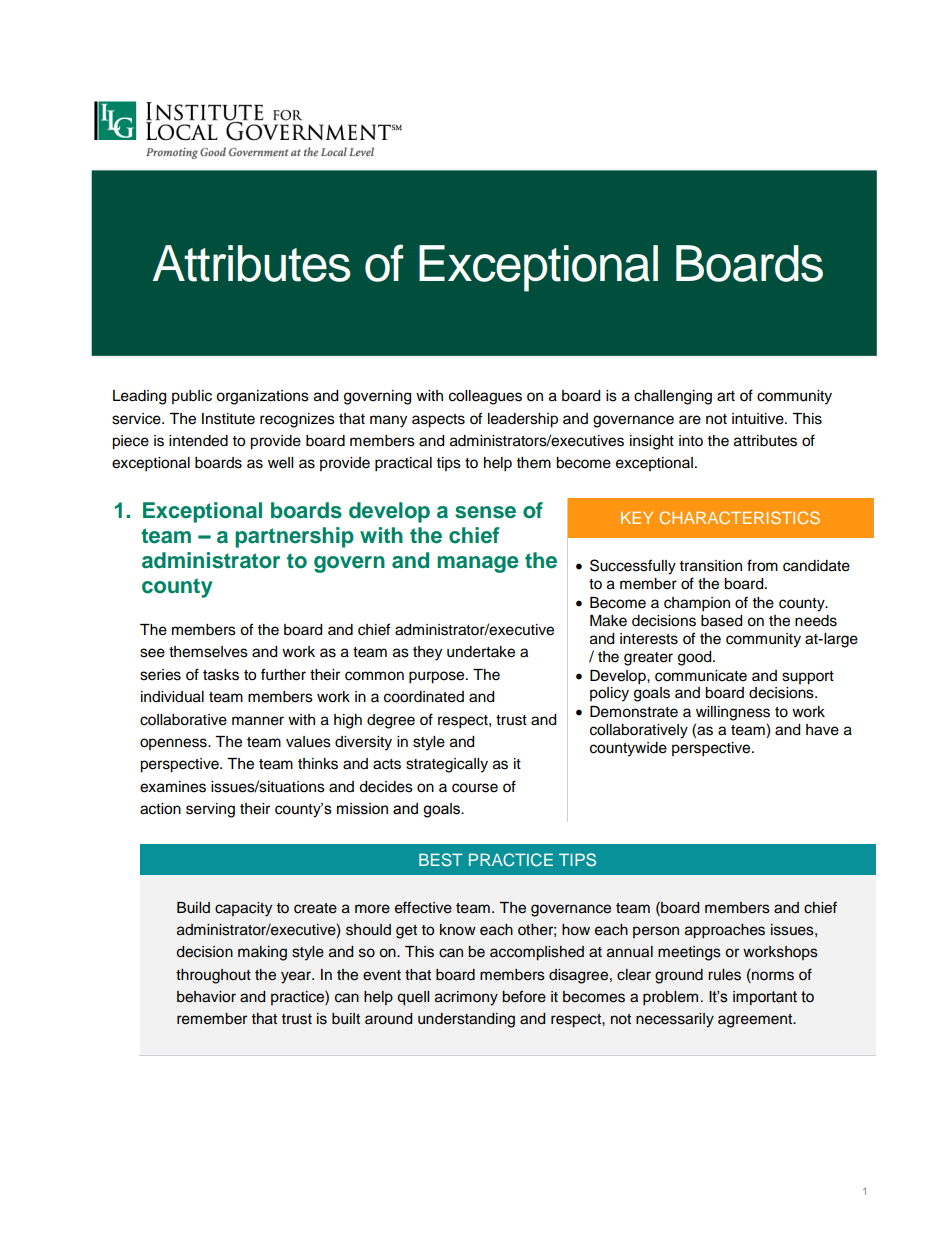 This image has width=952, height=1233. What do you see at coordinates (481, 652) in the image?
I see `undertake` at bounding box center [481, 652].
